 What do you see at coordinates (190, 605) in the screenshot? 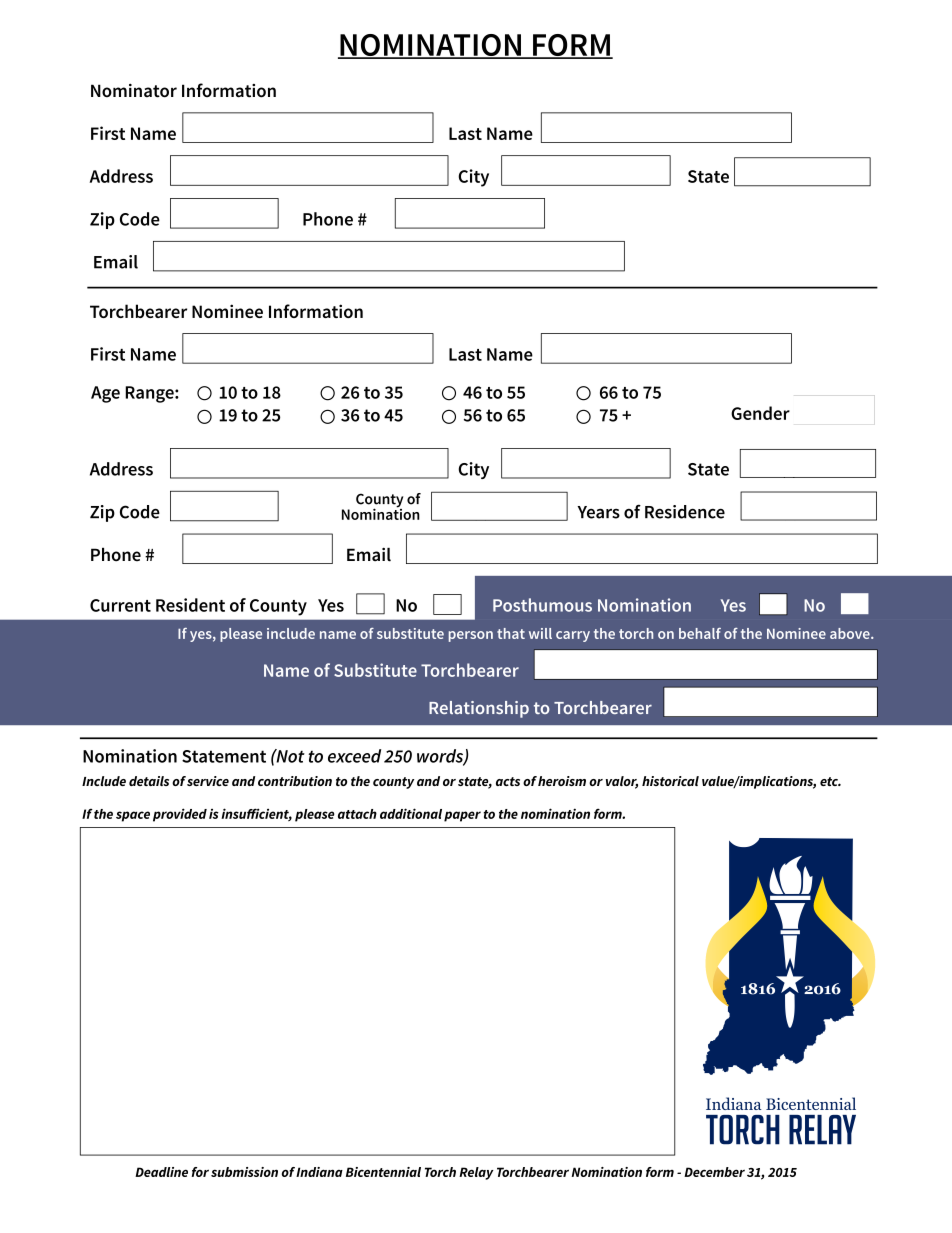
I see `Resident` at bounding box center [190, 605].
